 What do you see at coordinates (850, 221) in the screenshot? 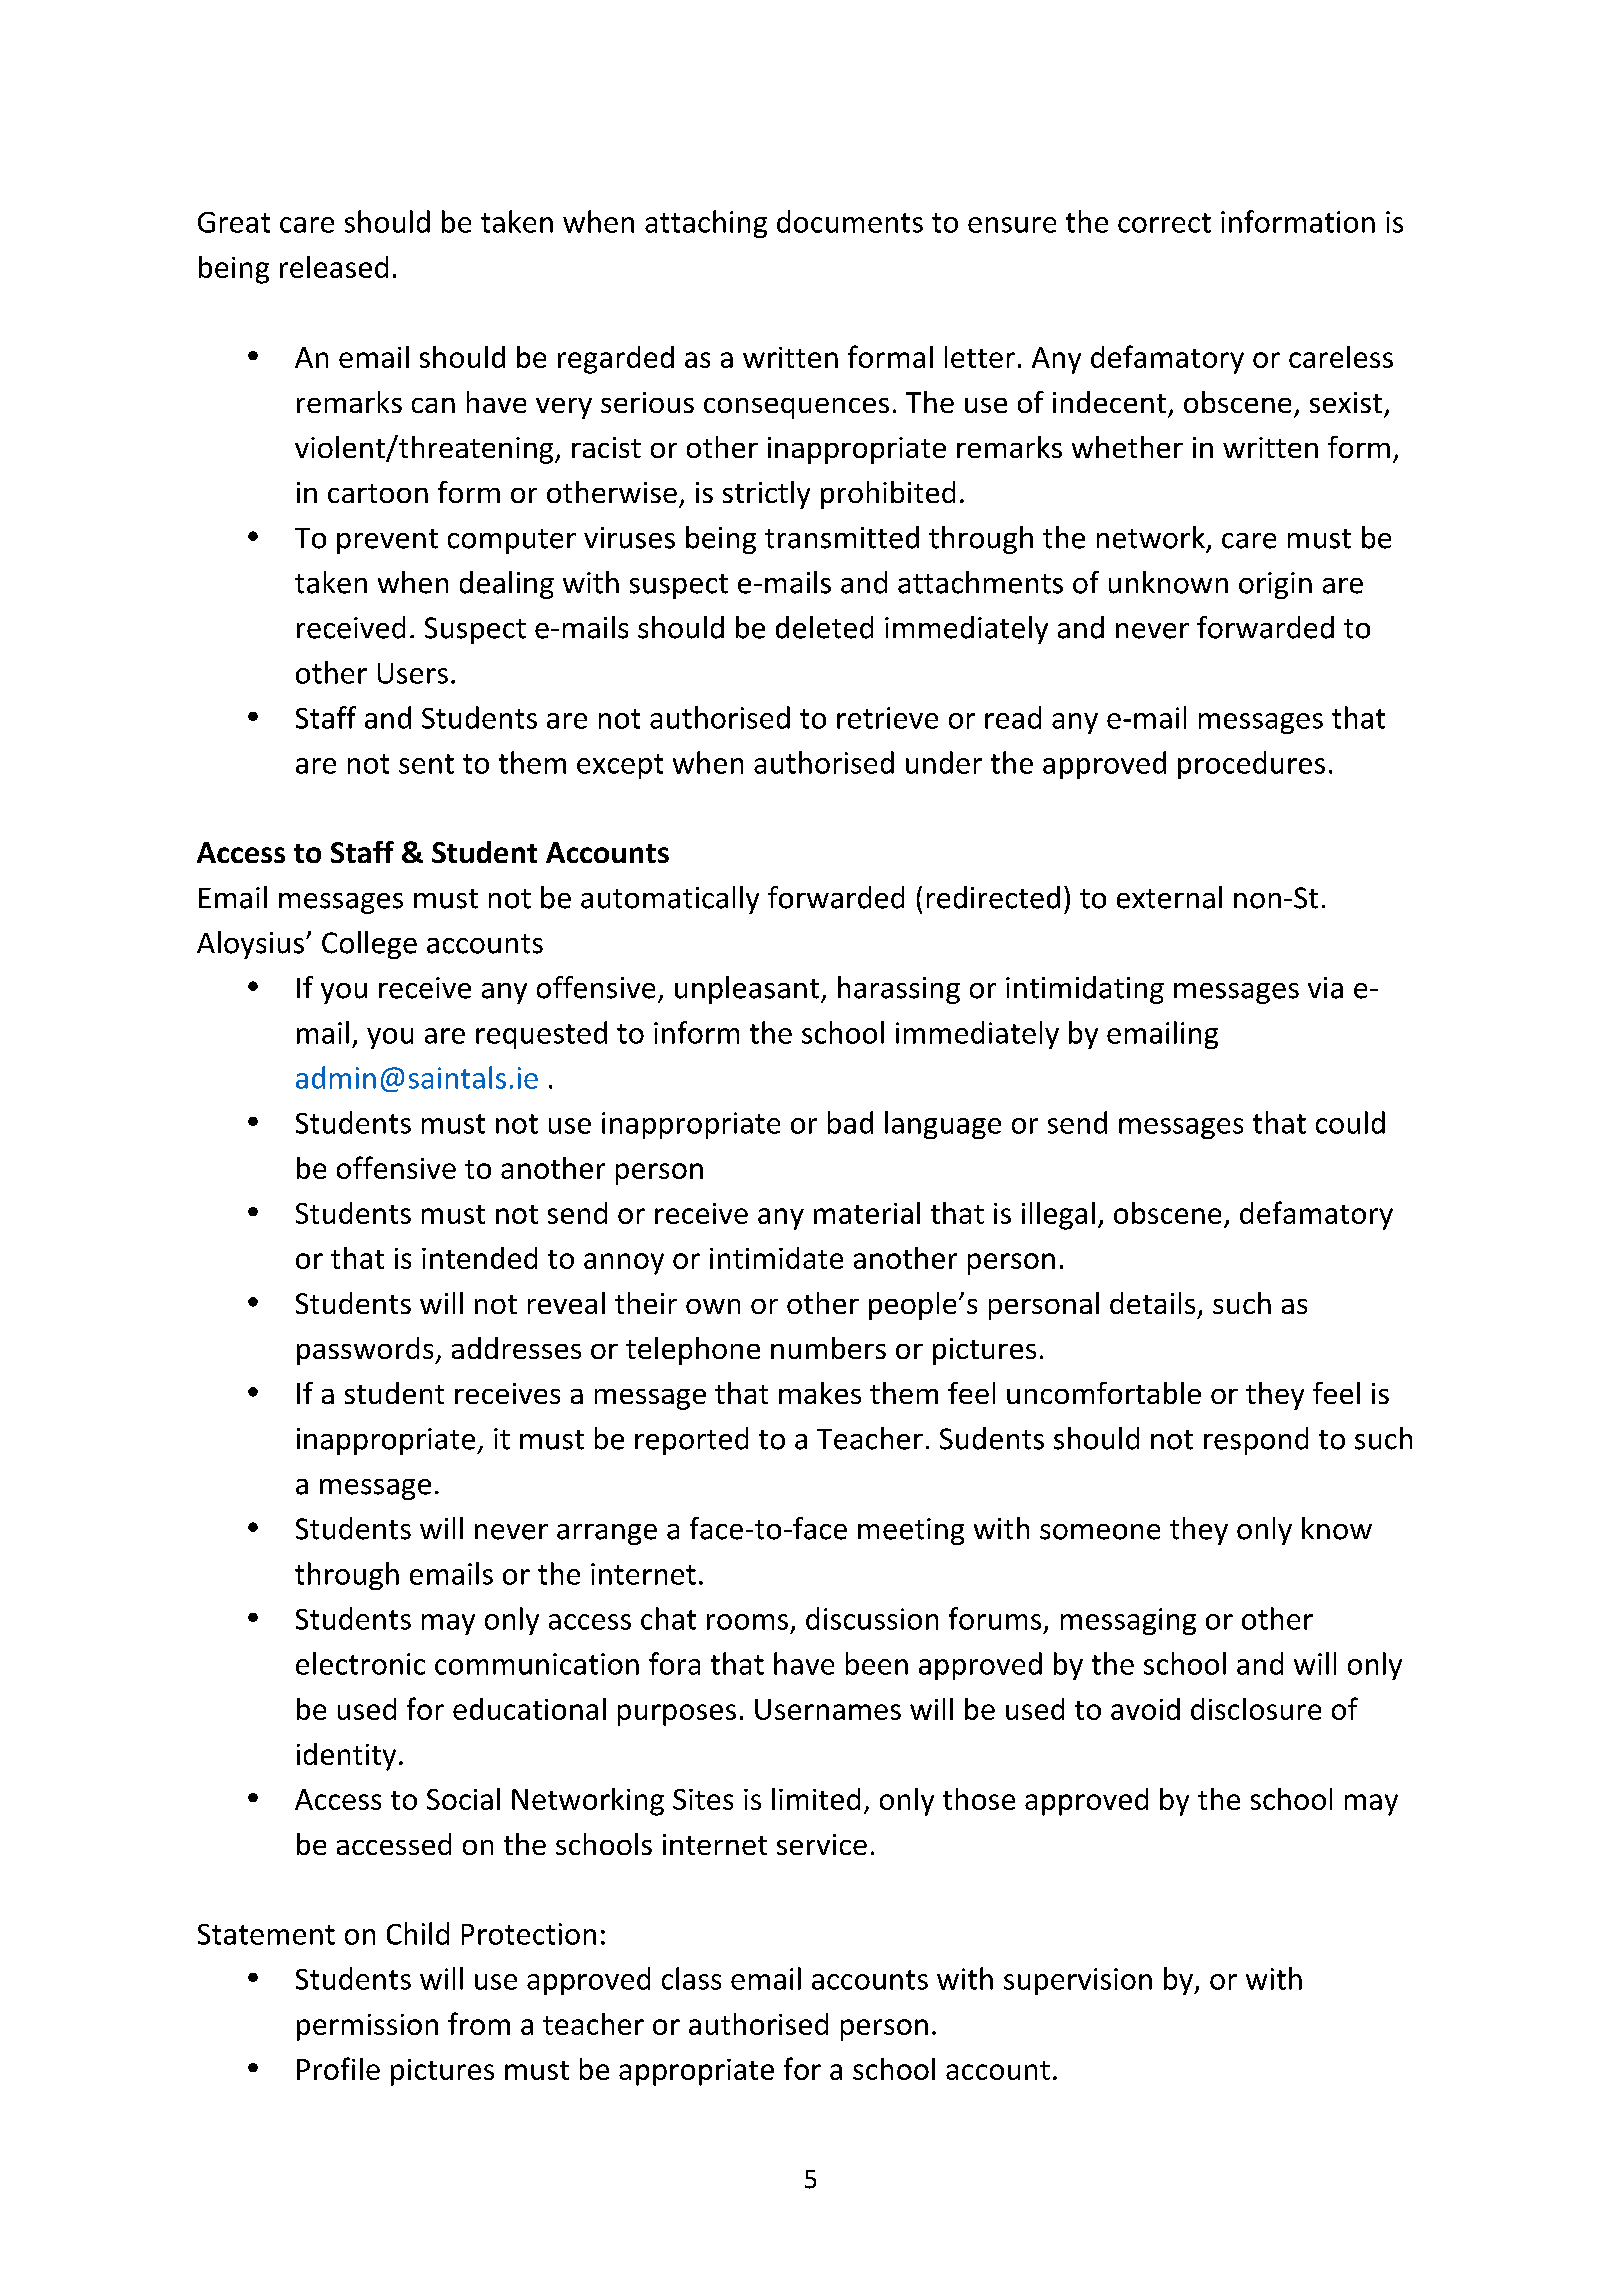
I see `documents` at bounding box center [850, 221].
